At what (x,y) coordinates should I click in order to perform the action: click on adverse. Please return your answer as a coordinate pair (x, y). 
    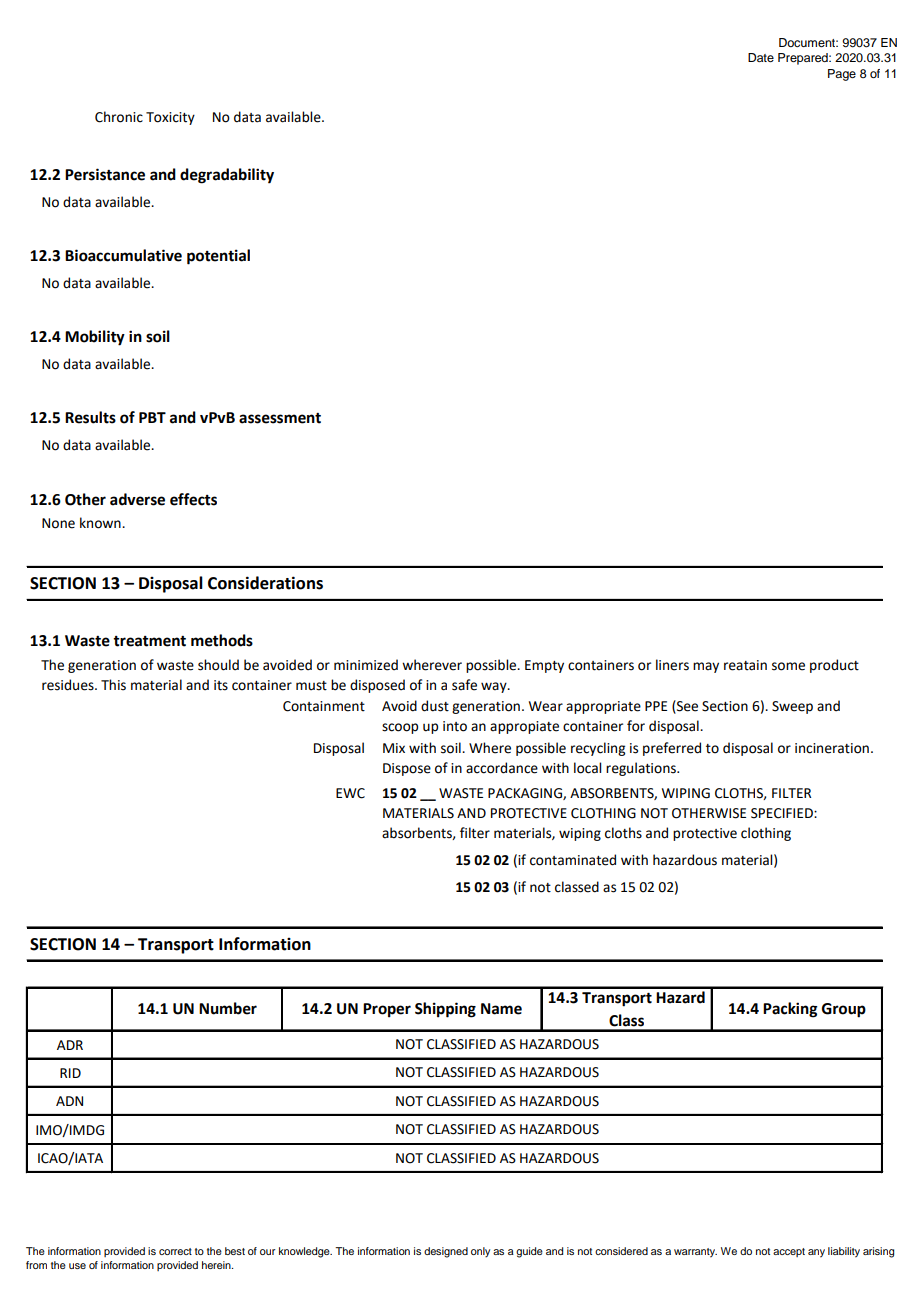
    Looking at the image, I should click on (137, 499).
